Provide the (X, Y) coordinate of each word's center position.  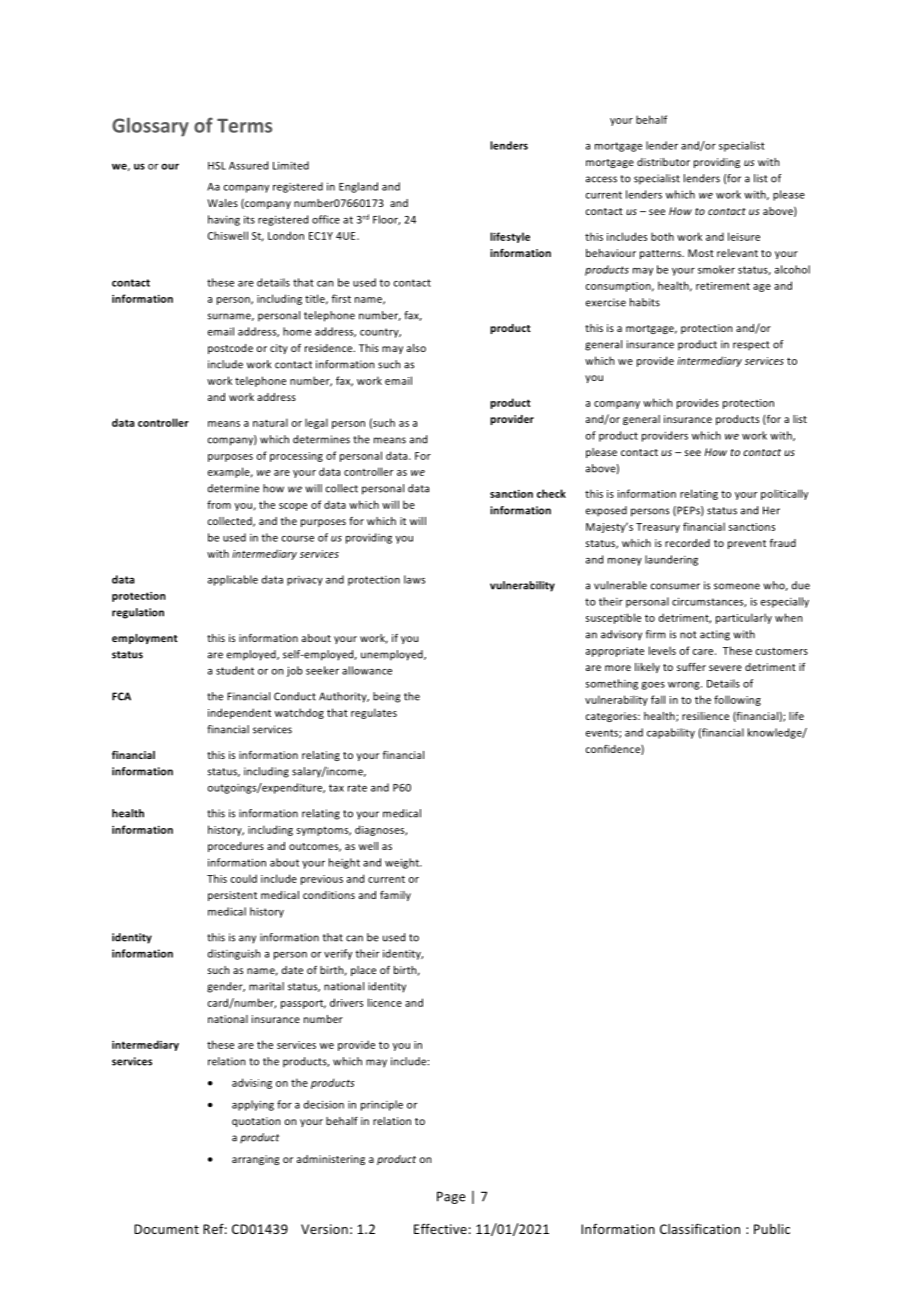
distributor (663, 162)
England (358, 187)
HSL (217, 166)
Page (451, 1197)
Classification (700, 1228)
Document (166, 1229)
